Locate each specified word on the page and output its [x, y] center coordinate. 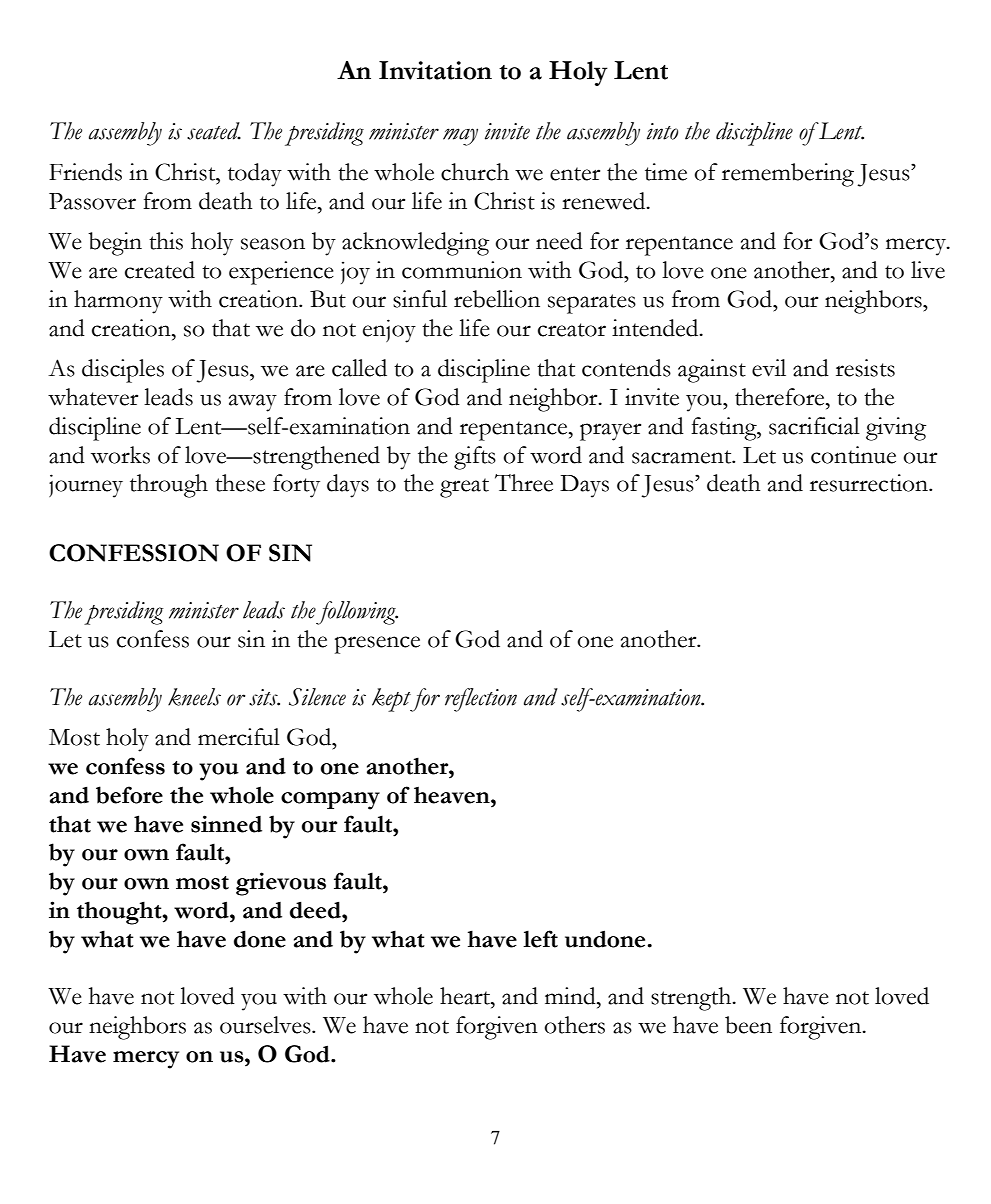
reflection [481, 700]
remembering [788, 175]
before [129, 795]
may [460, 137]
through [169, 486]
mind [571, 996]
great [464, 488]
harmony [118, 302]
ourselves [266, 1025]
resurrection [870, 483]
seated [214, 131]
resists [865, 368]
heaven [453, 795]
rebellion [497, 299]
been [748, 1025]
